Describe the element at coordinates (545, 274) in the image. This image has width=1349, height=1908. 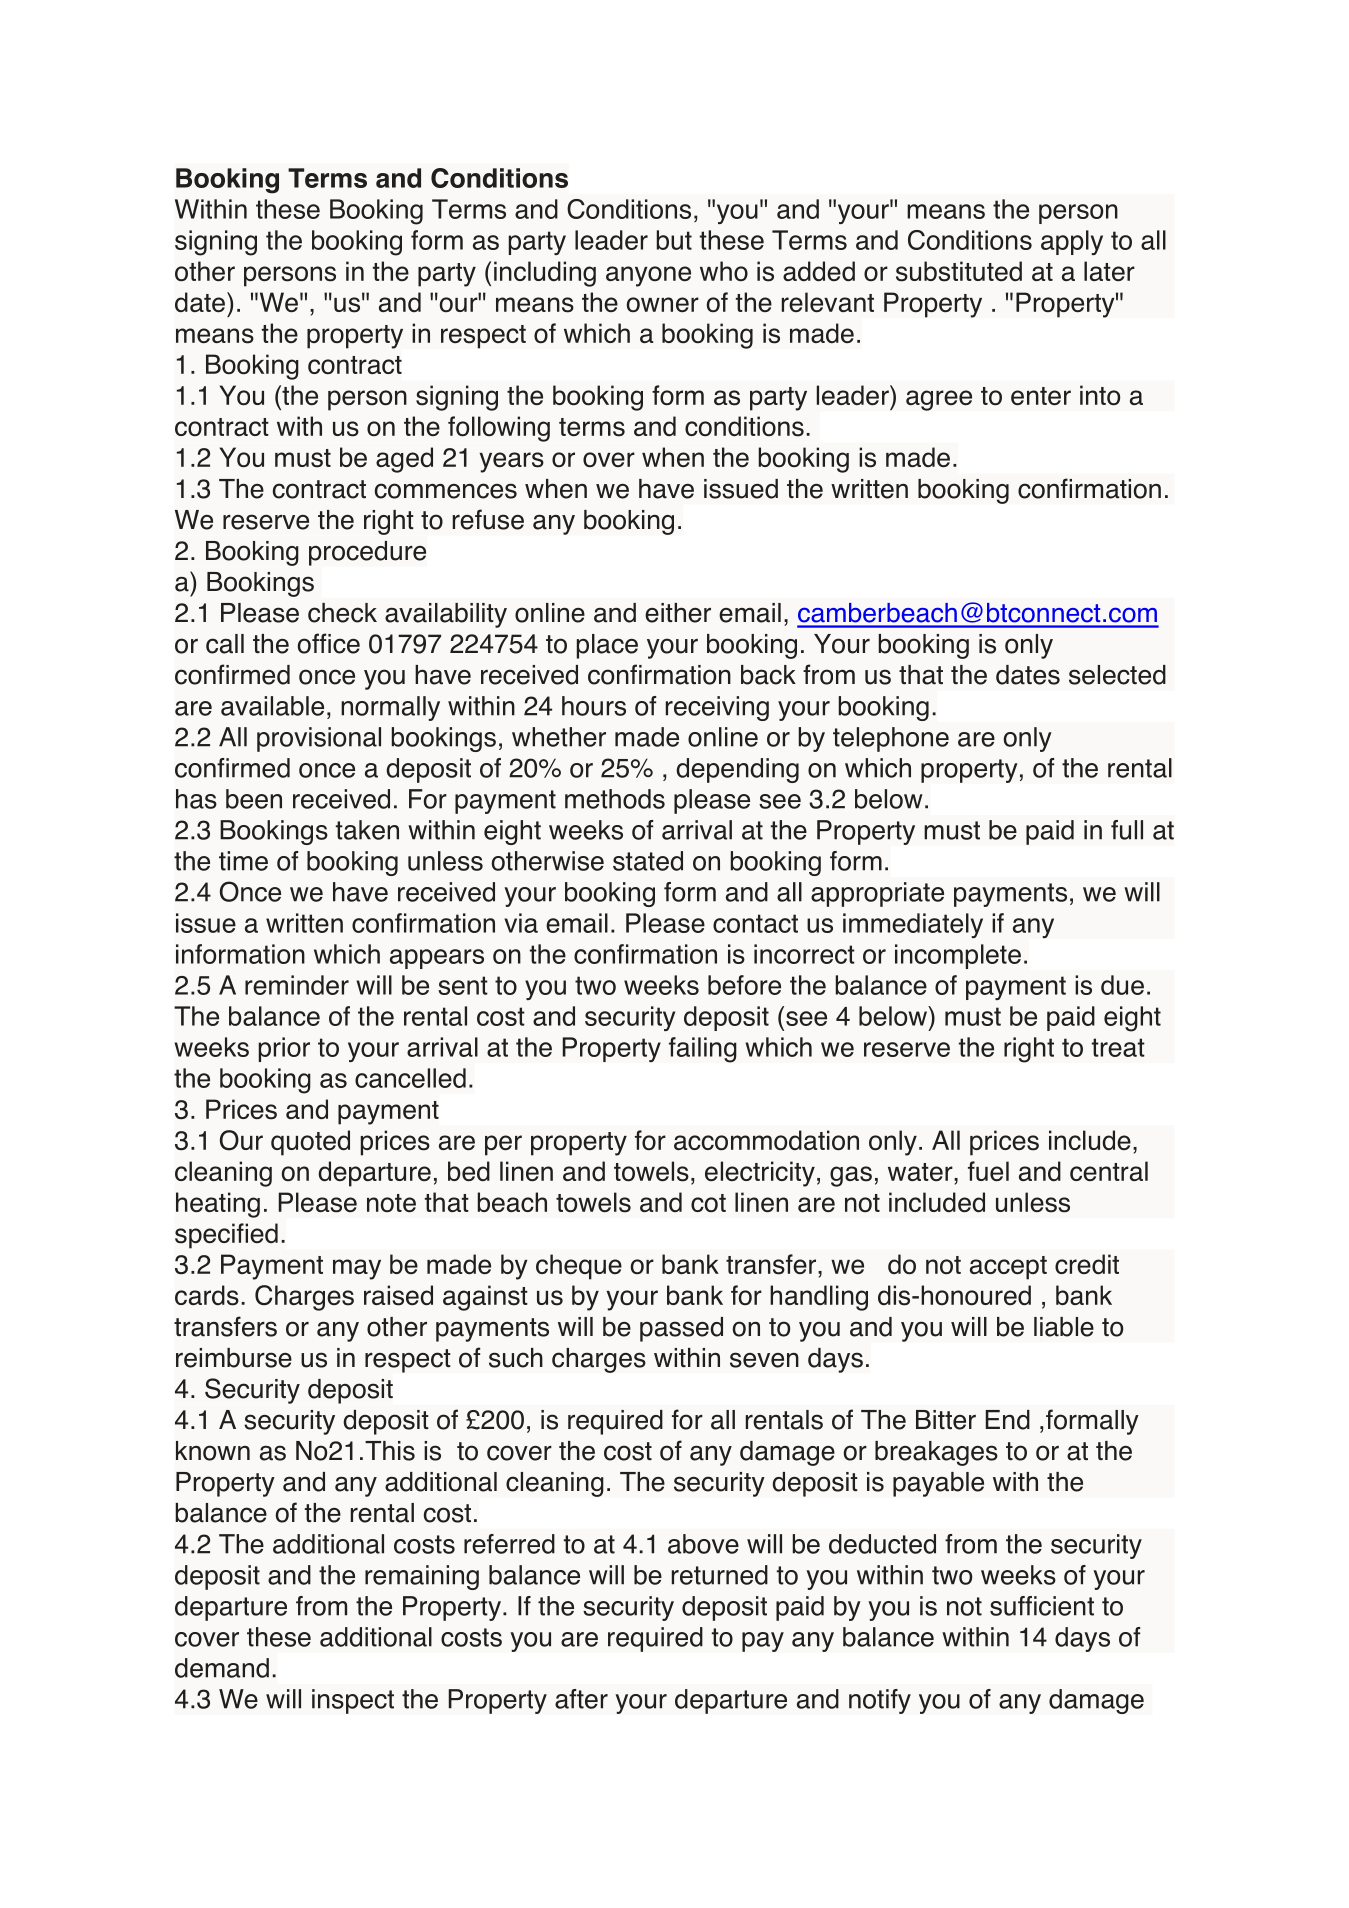
I see `including` at that location.
